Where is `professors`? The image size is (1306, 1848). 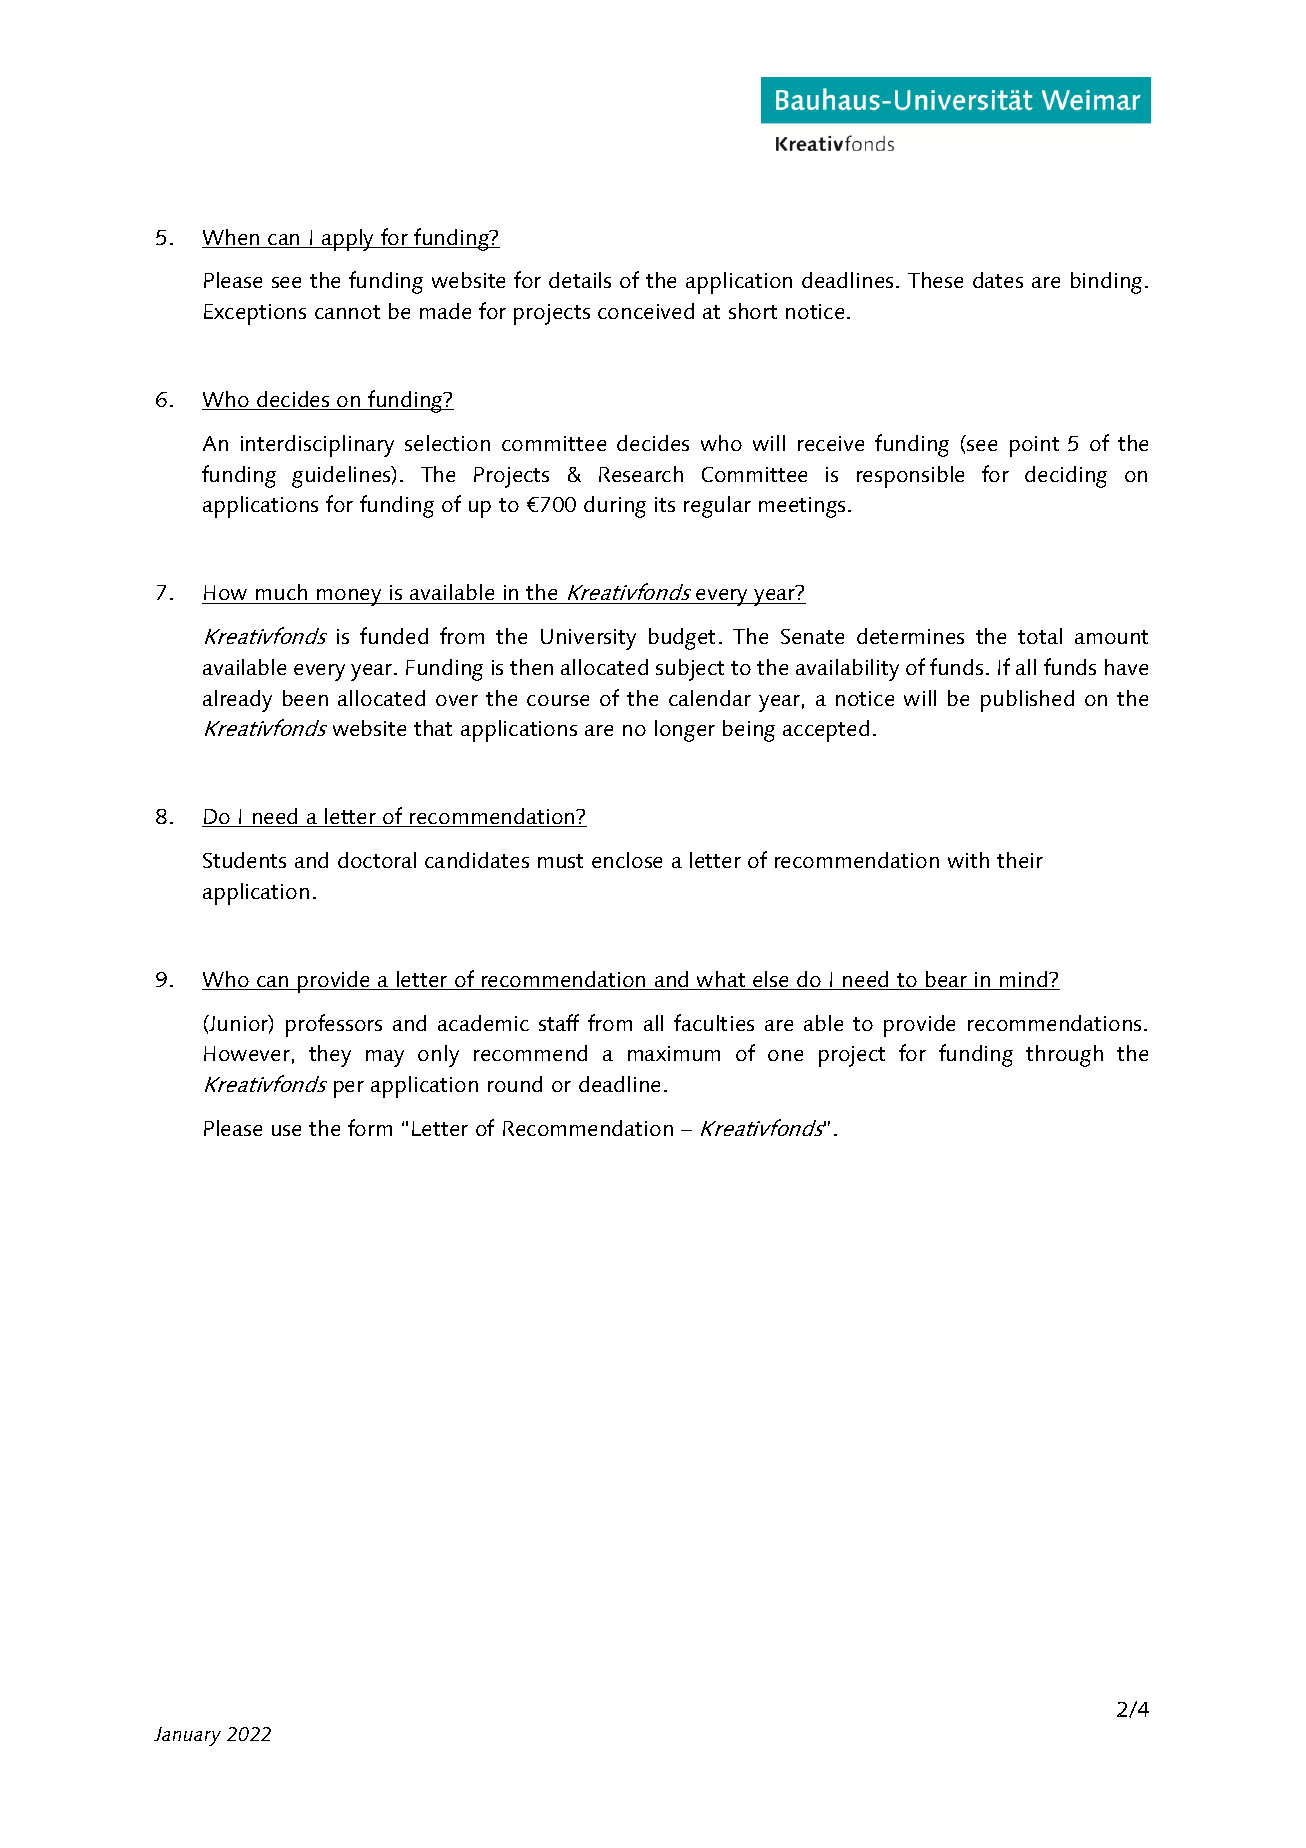 professors is located at coordinates (334, 1025).
